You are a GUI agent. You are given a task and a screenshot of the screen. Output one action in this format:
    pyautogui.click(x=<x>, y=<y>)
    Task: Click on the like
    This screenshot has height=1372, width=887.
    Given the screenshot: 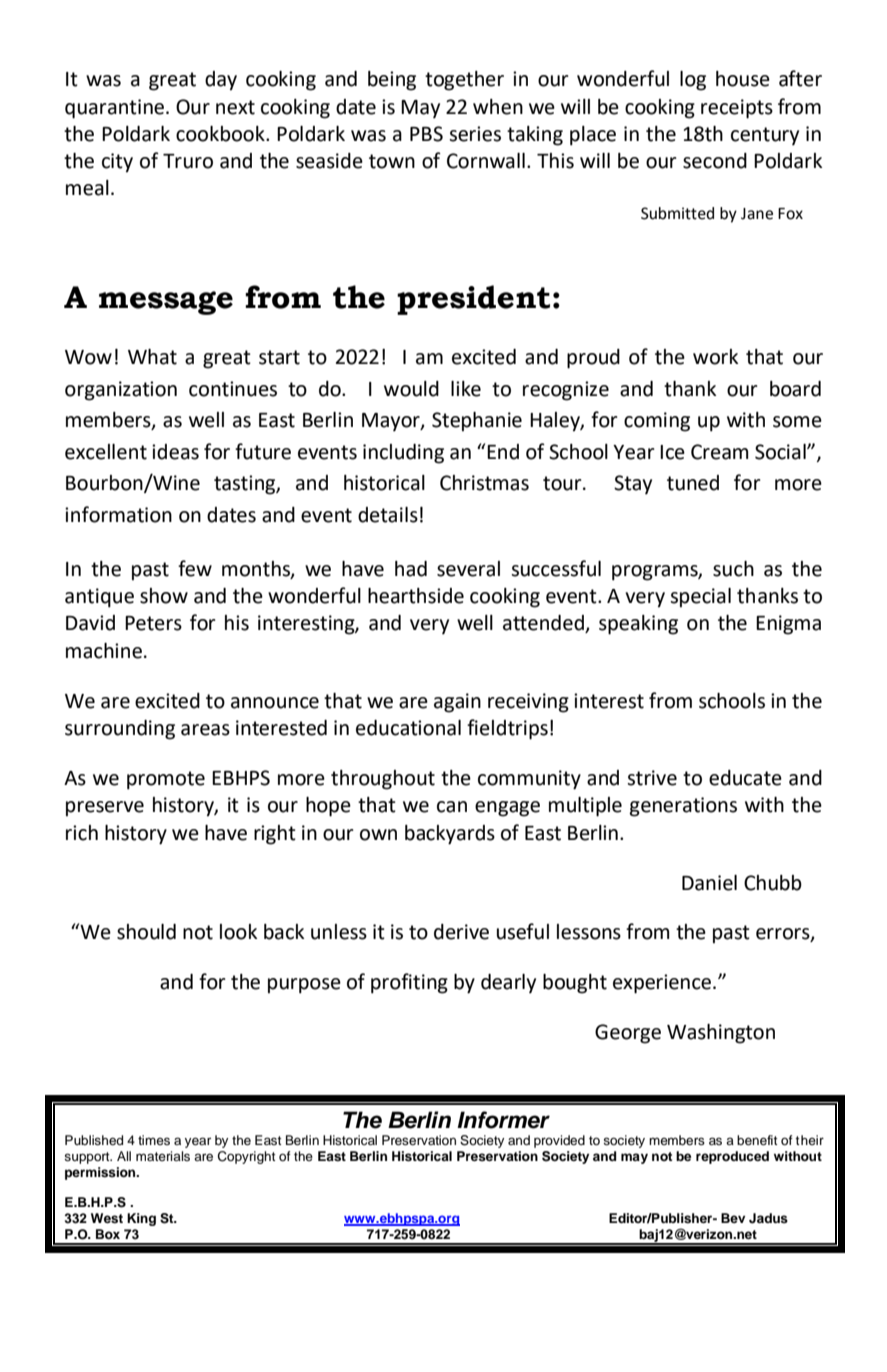 What is the action you would take?
    pyautogui.click(x=466, y=389)
